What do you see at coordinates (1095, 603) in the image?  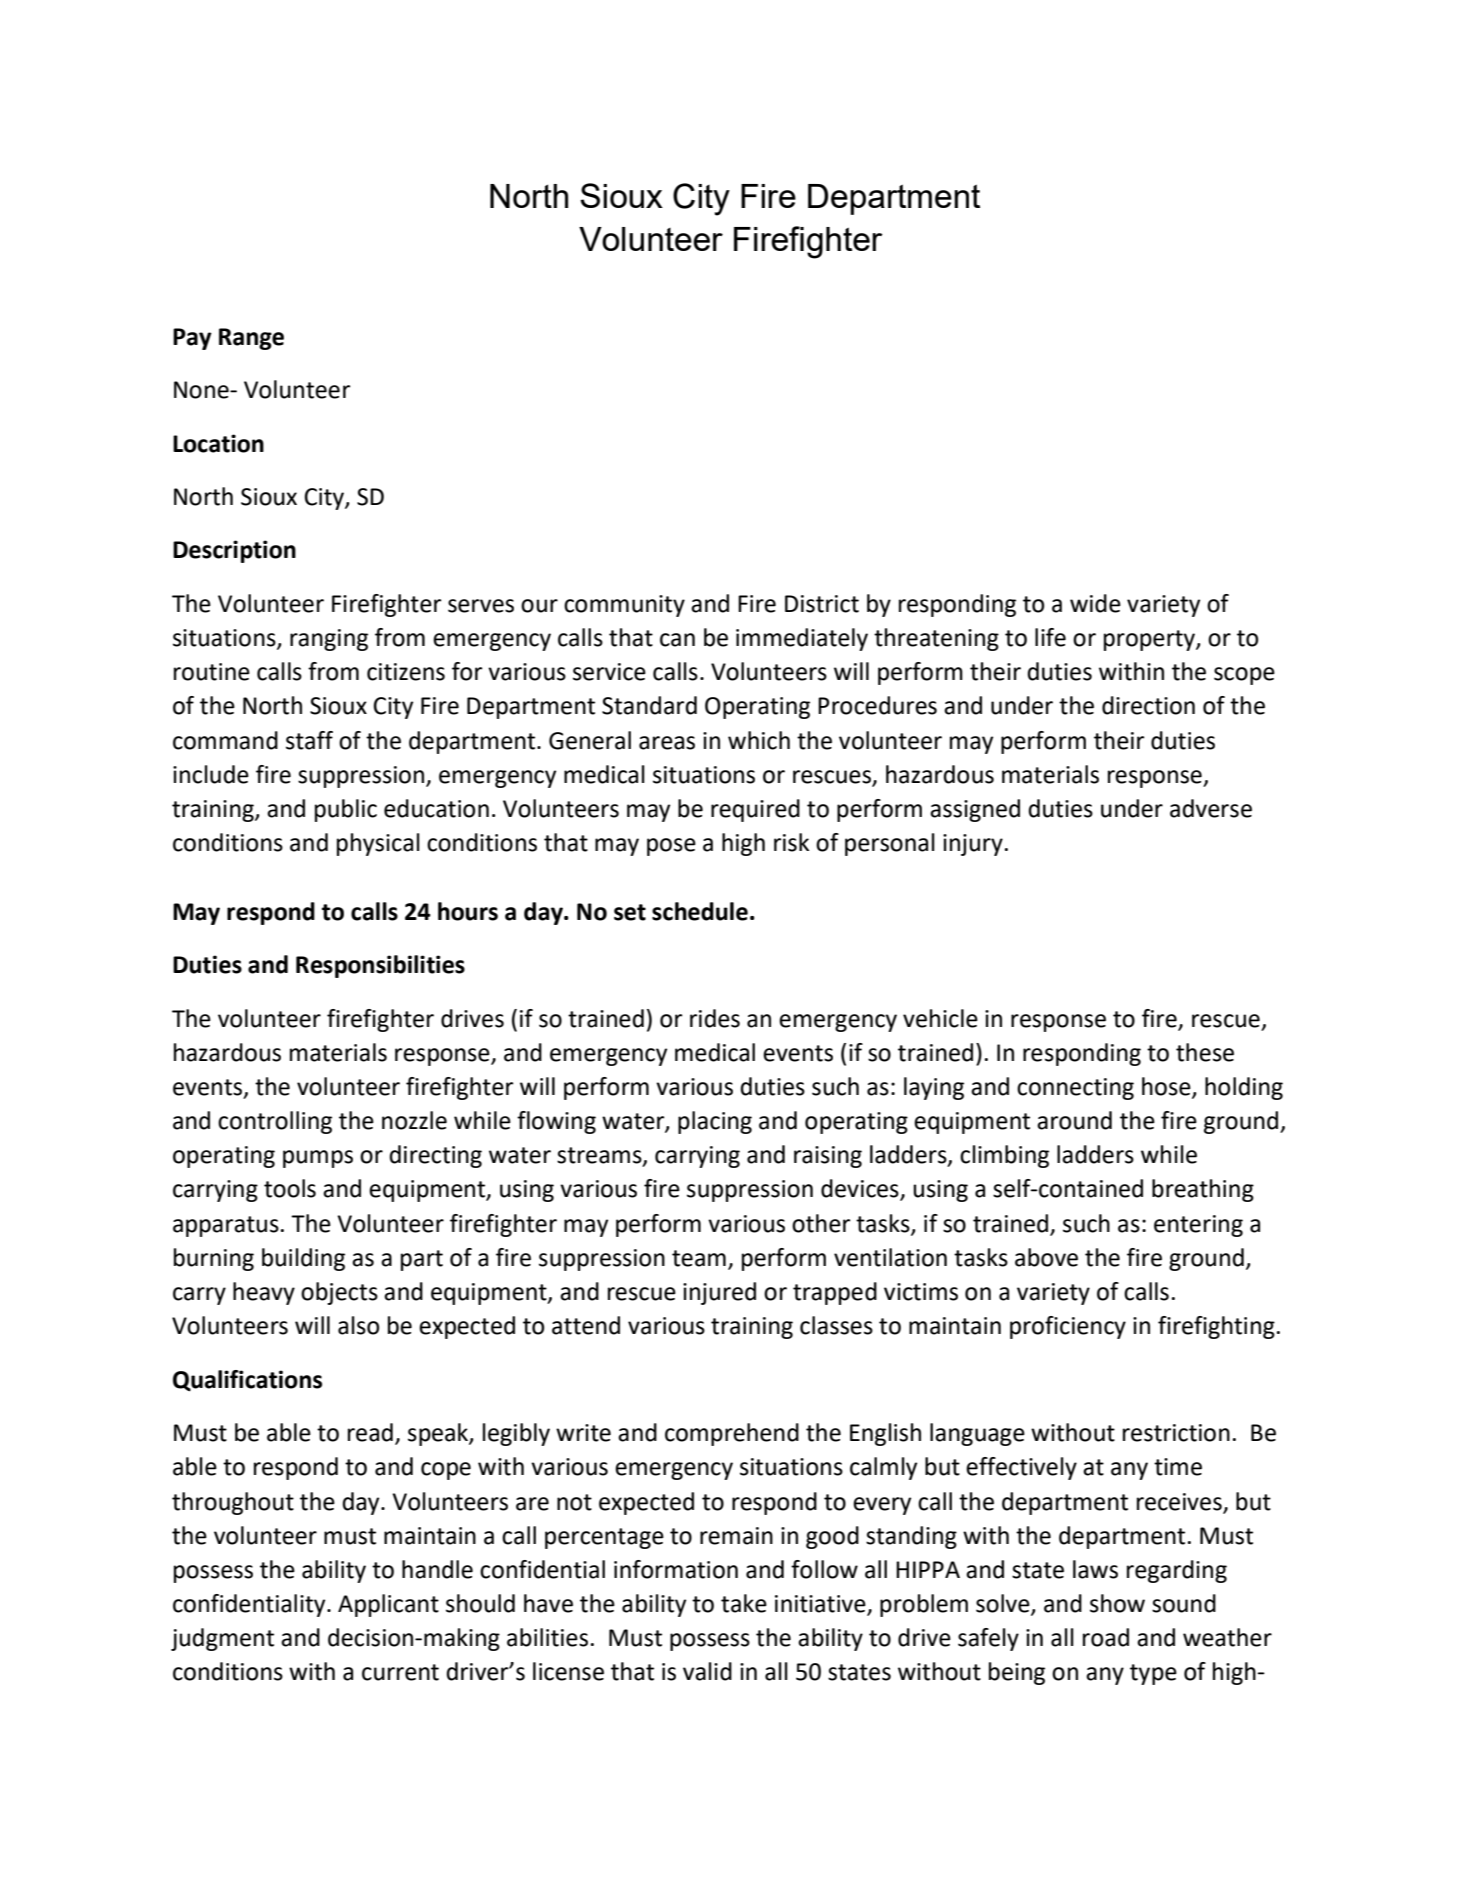 I see `wide` at bounding box center [1095, 603].
